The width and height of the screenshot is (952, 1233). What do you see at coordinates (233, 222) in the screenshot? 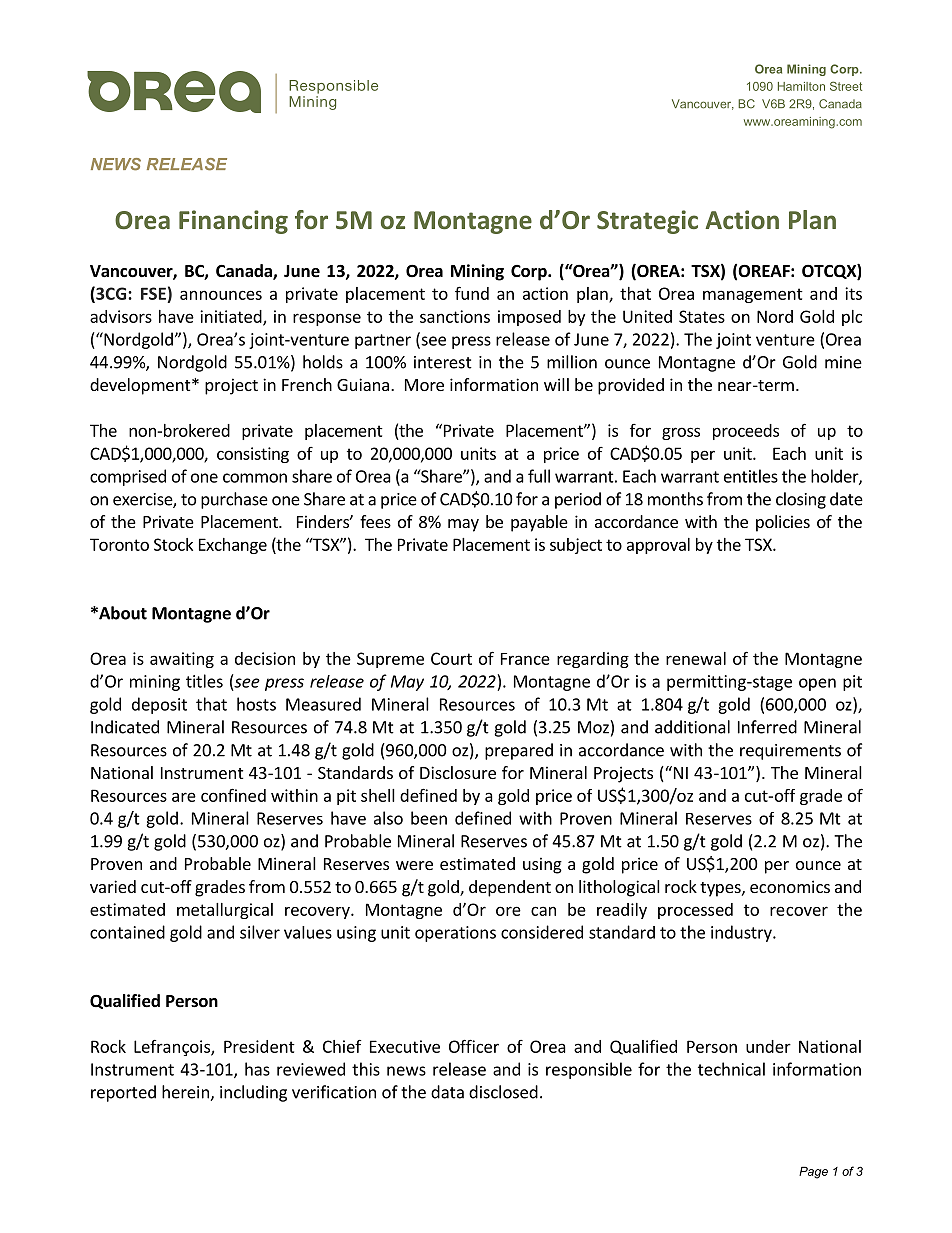
I see `Financing` at bounding box center [233, 222].
